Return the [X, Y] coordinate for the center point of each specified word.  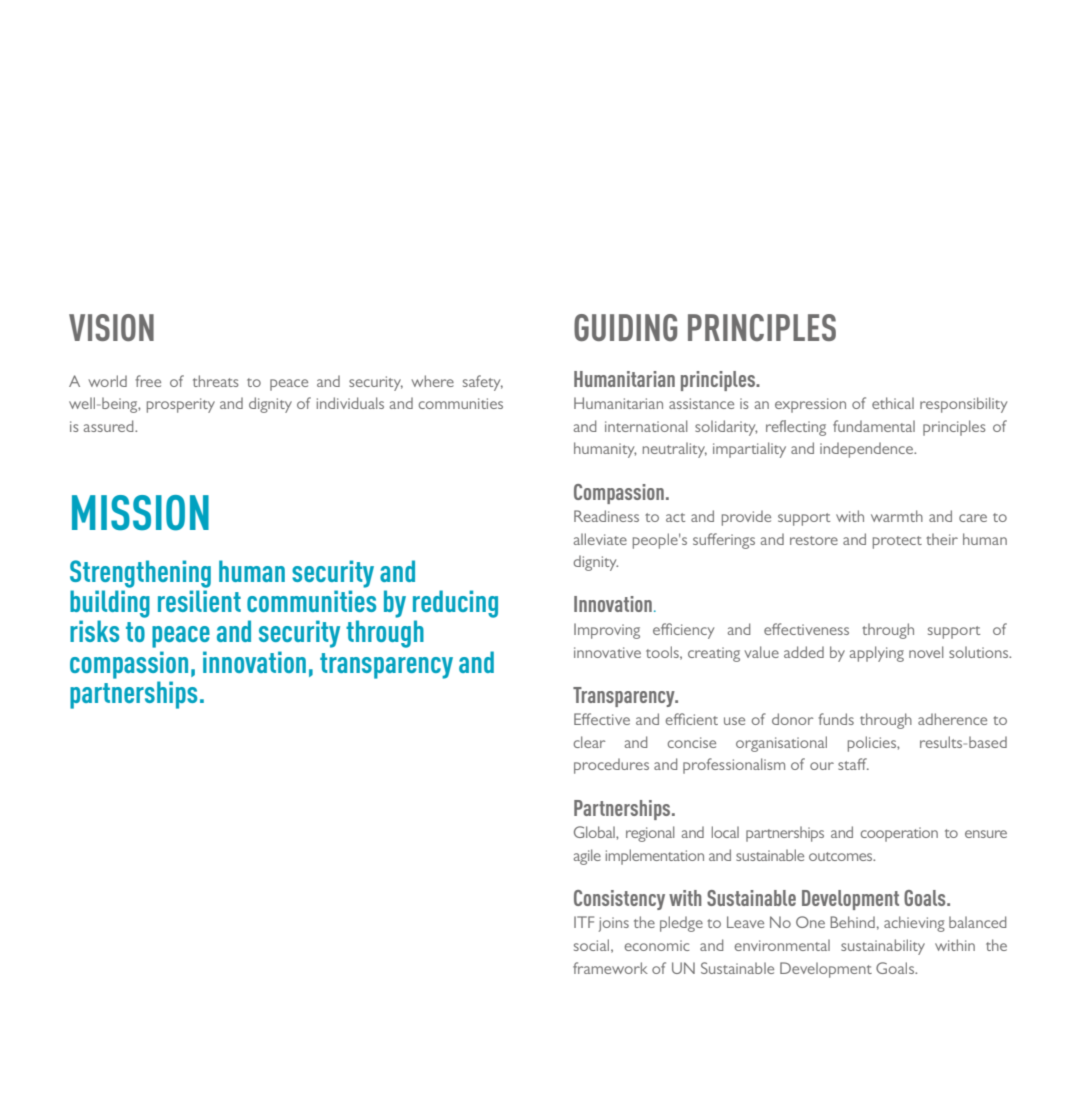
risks [94, 631]
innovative [607, 652]
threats [215, 381]
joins [614, 924]
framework [610, 968]
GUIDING [625, 327]
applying [877, 654]
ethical [893, 403]
